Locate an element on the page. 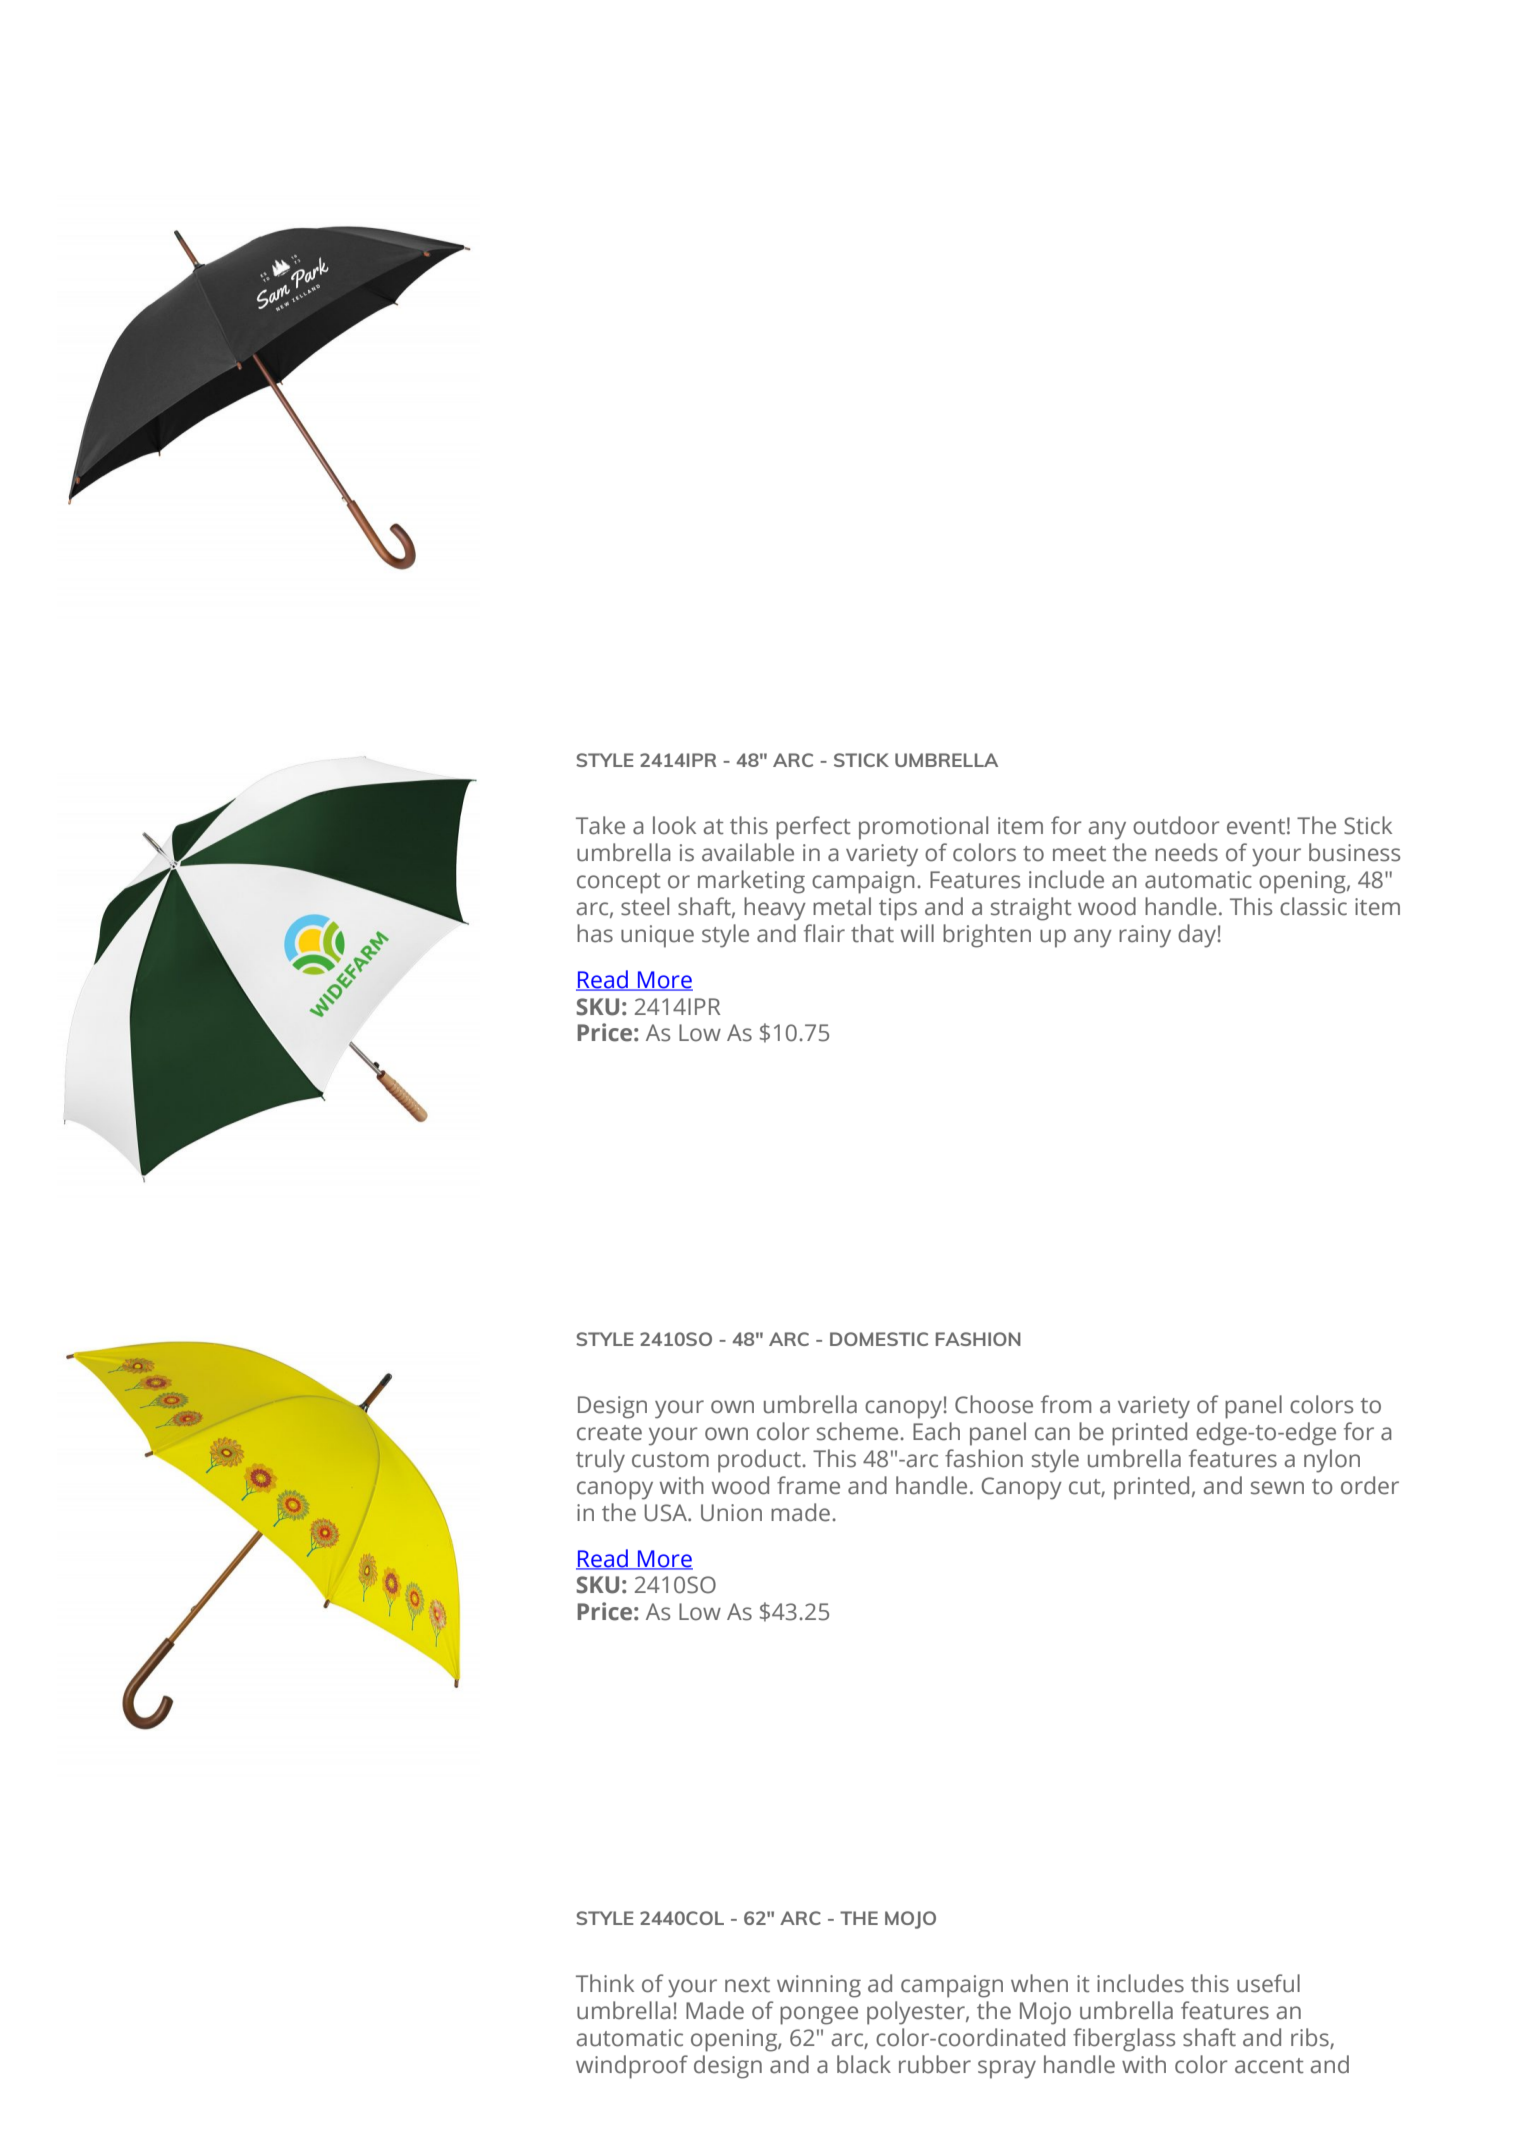  useful is located at coordinates (1268, 1983).
